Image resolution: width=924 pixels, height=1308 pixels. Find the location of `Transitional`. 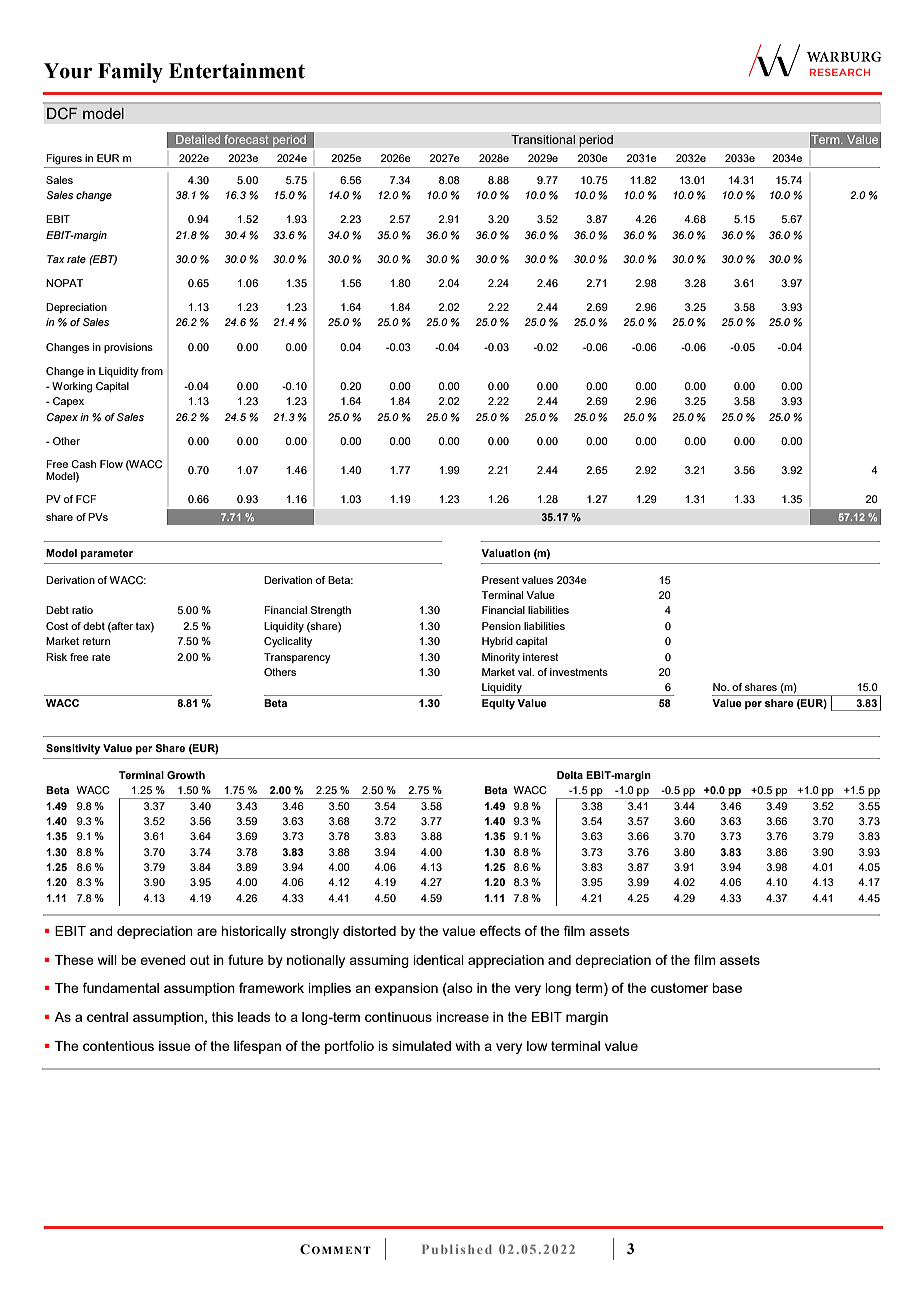

Transitional is located at coordinates (543, 139).
